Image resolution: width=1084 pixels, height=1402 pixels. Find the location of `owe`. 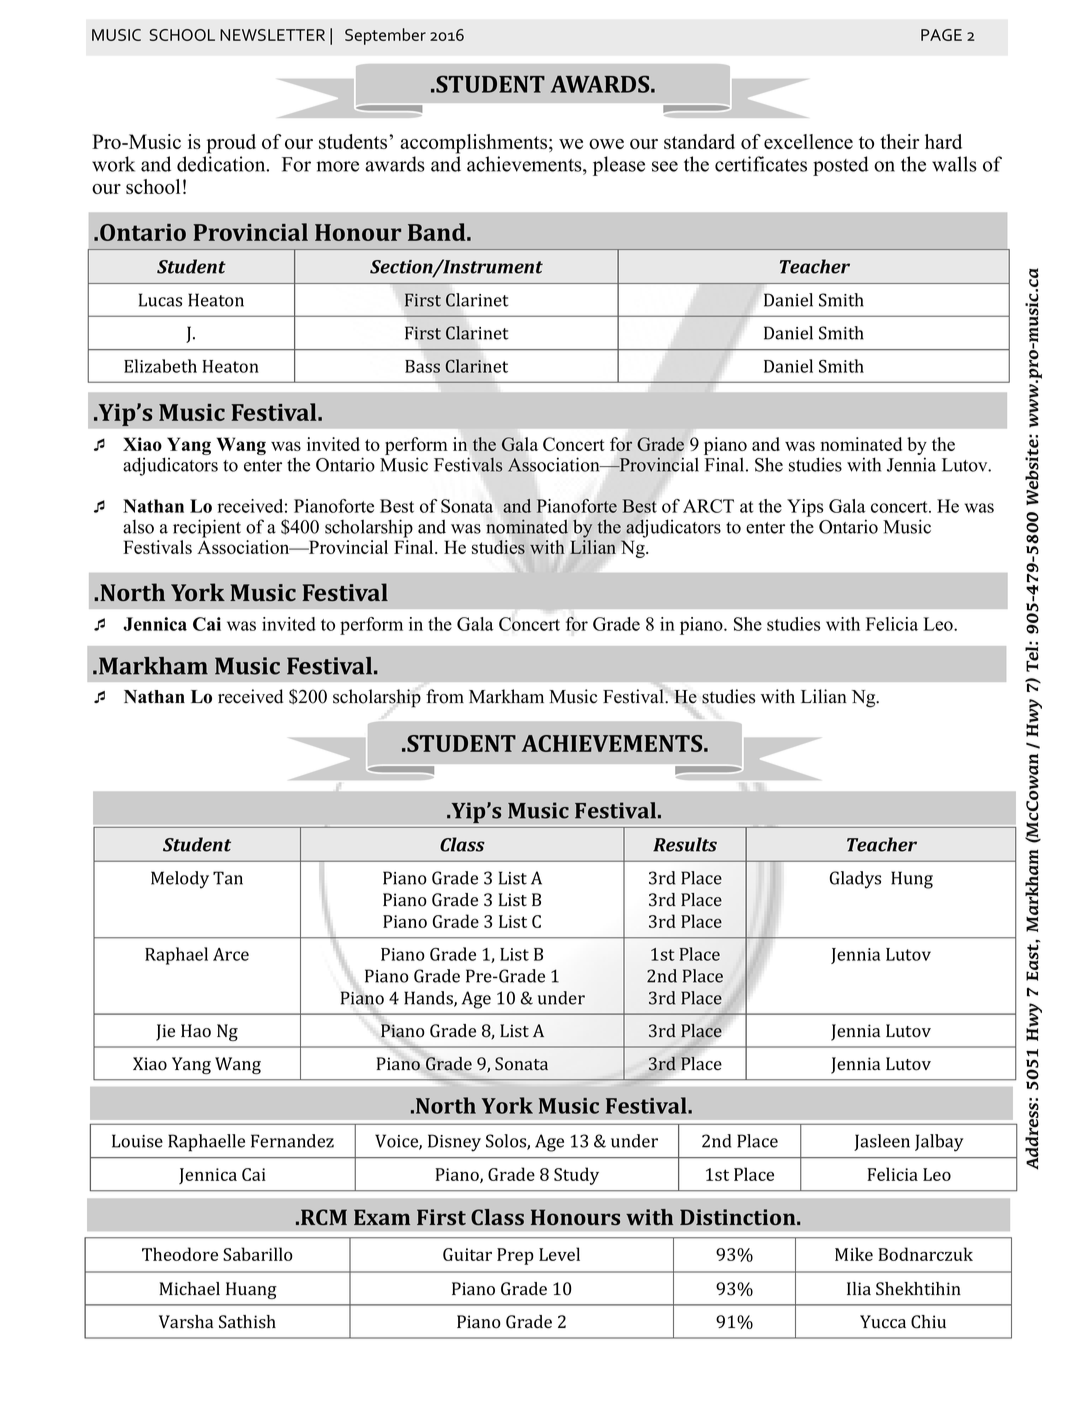

owe is located at coordinates (606, 144).
